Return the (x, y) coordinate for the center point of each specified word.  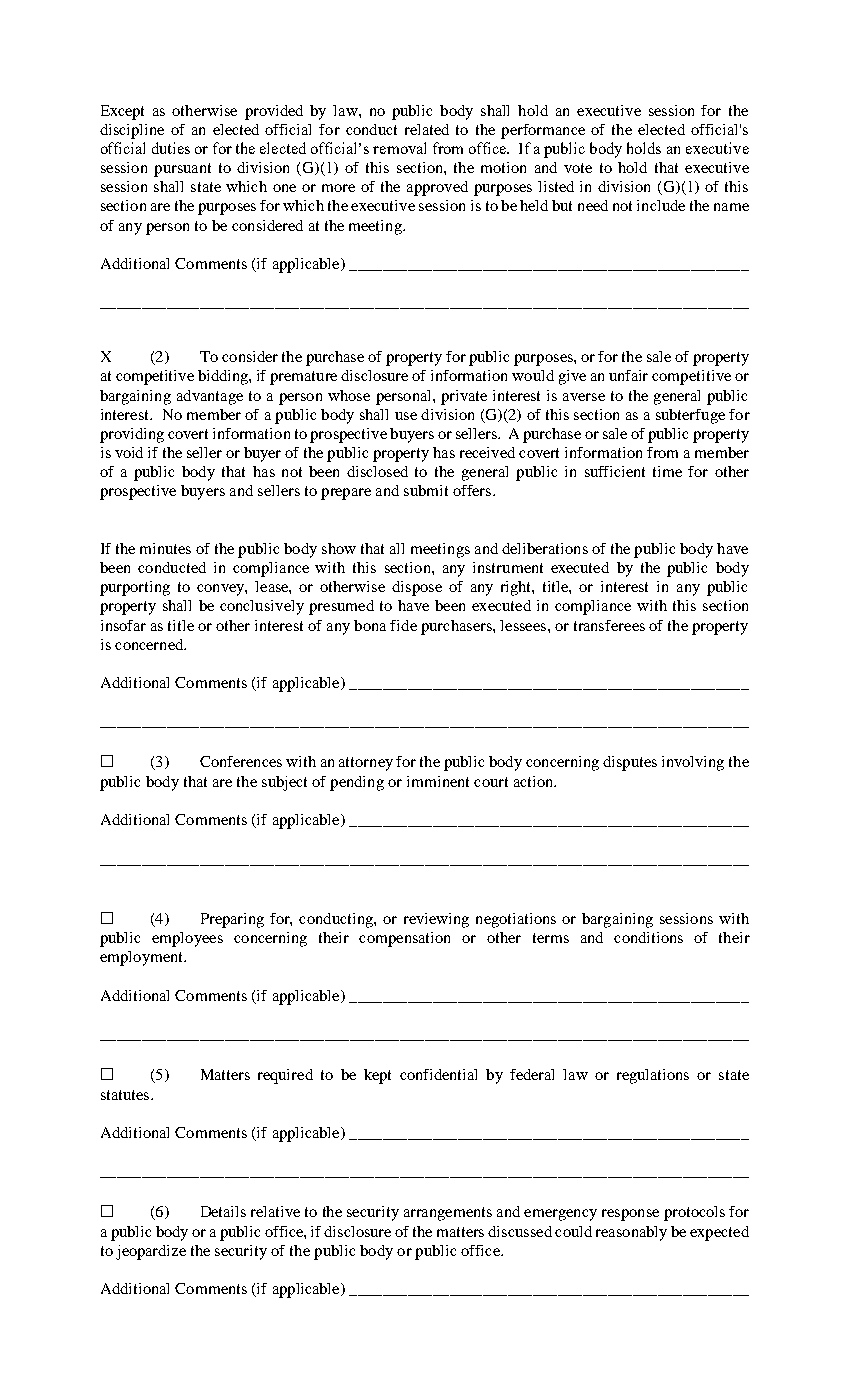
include (661, 205)
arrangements (448, 1214)
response (630, 1215)
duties (171, 148)
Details (223, 1211)
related (427, 129)
